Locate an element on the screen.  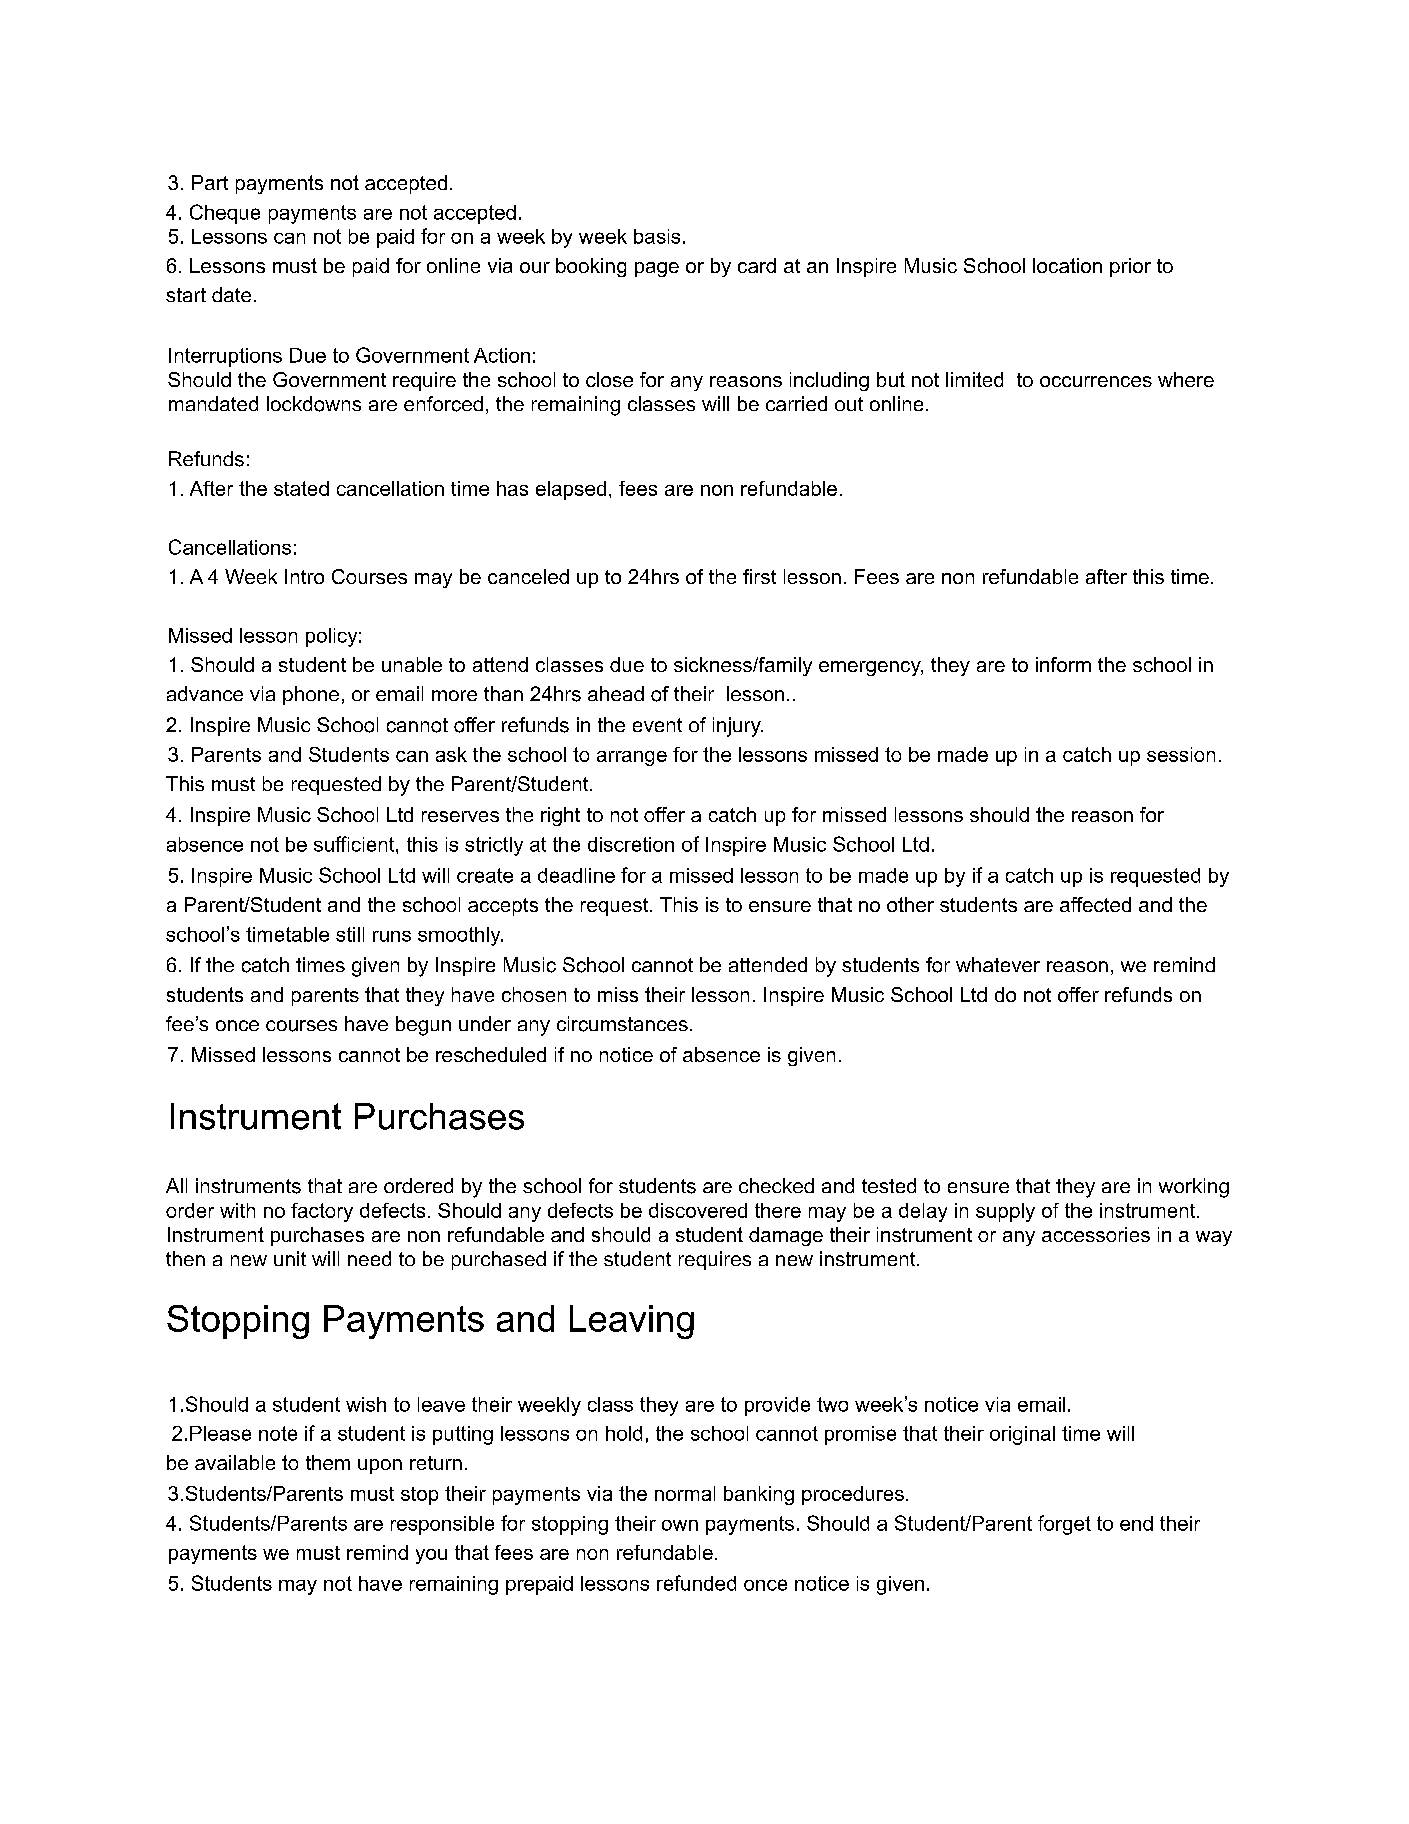
them is located at coordinates (328, 1462).
